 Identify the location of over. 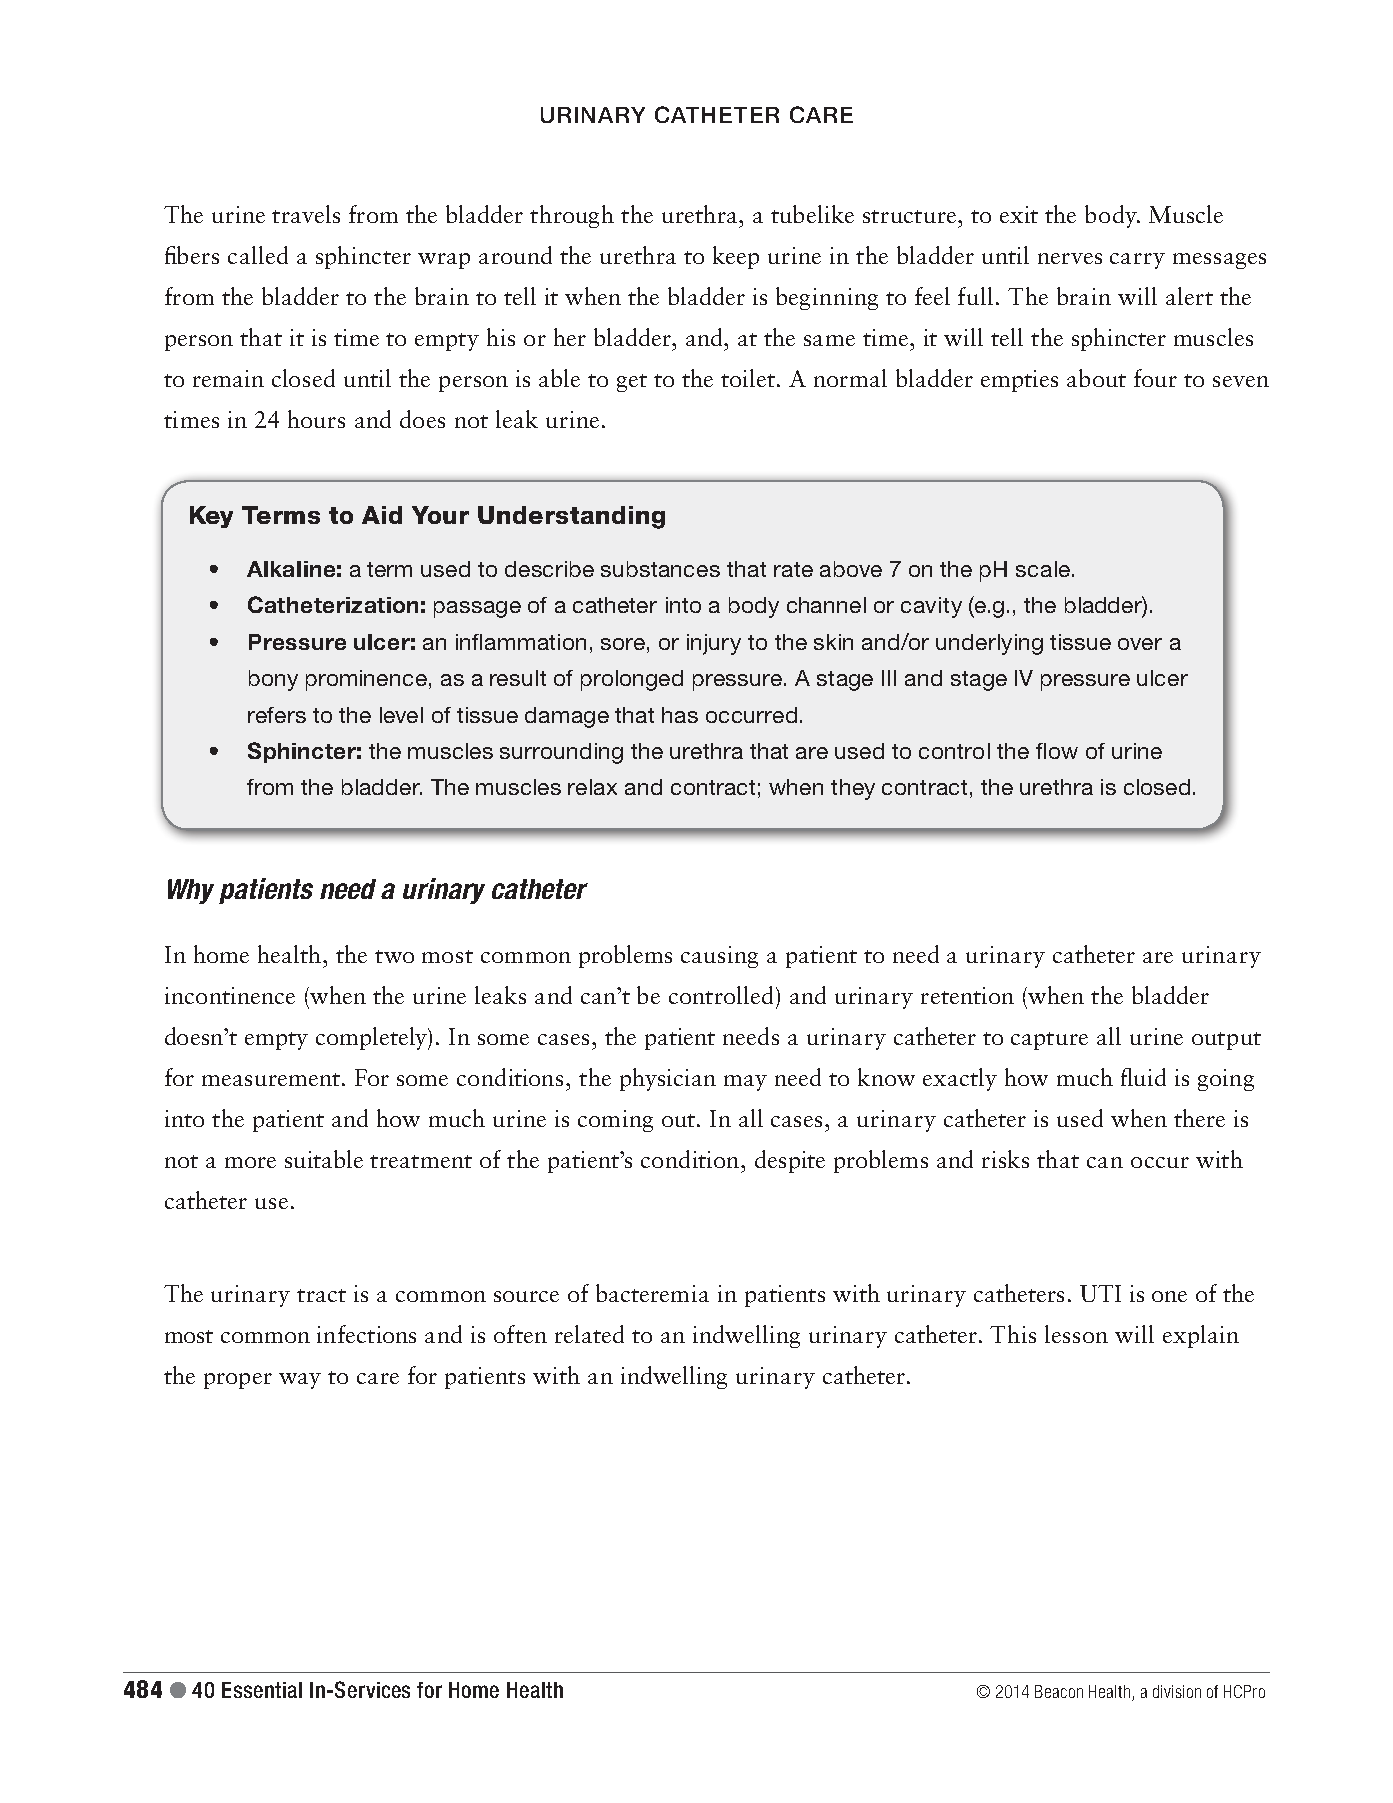
(1140, 644).
